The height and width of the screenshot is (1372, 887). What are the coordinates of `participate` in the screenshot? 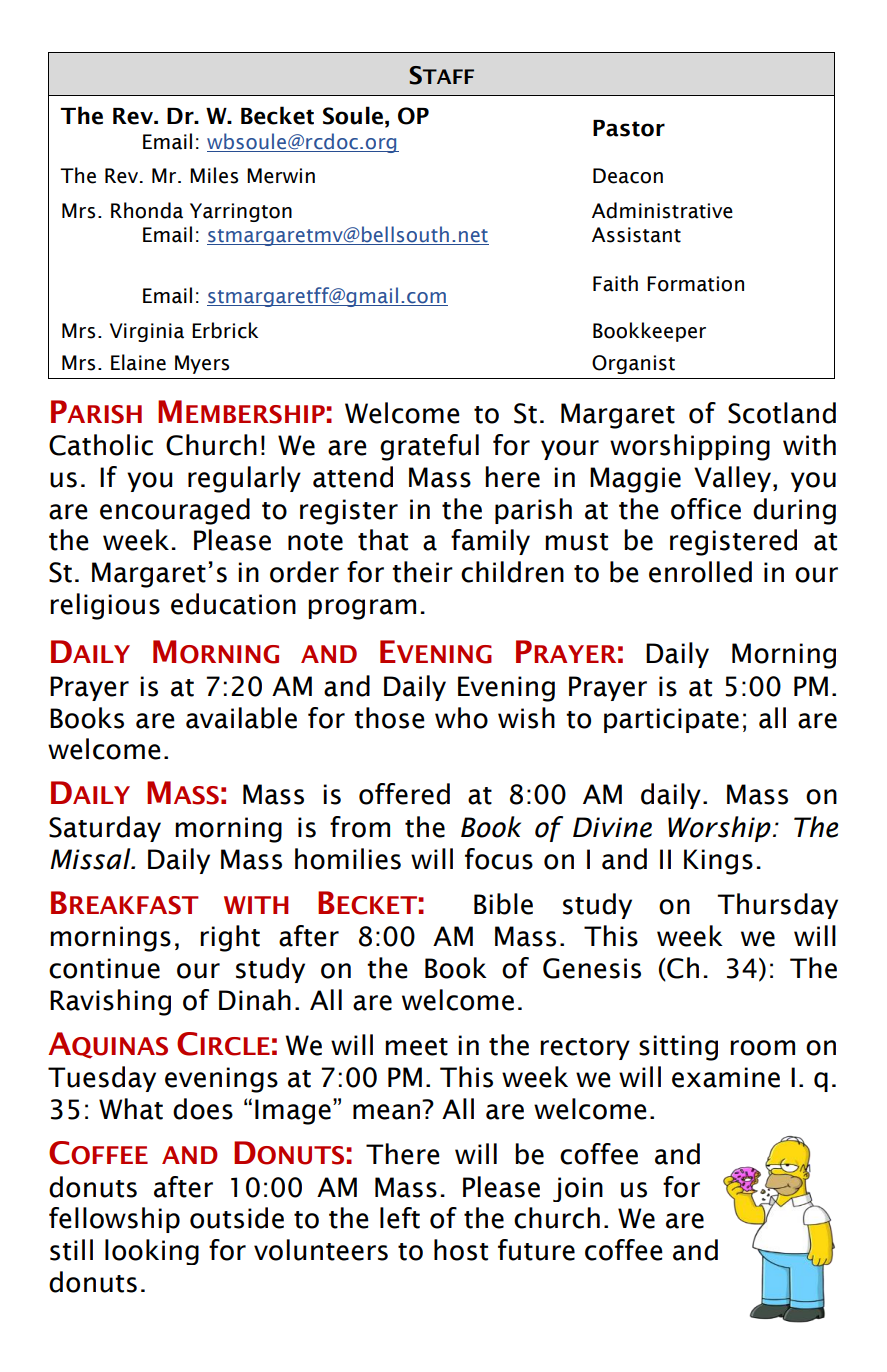 It's located at (671, 720).
